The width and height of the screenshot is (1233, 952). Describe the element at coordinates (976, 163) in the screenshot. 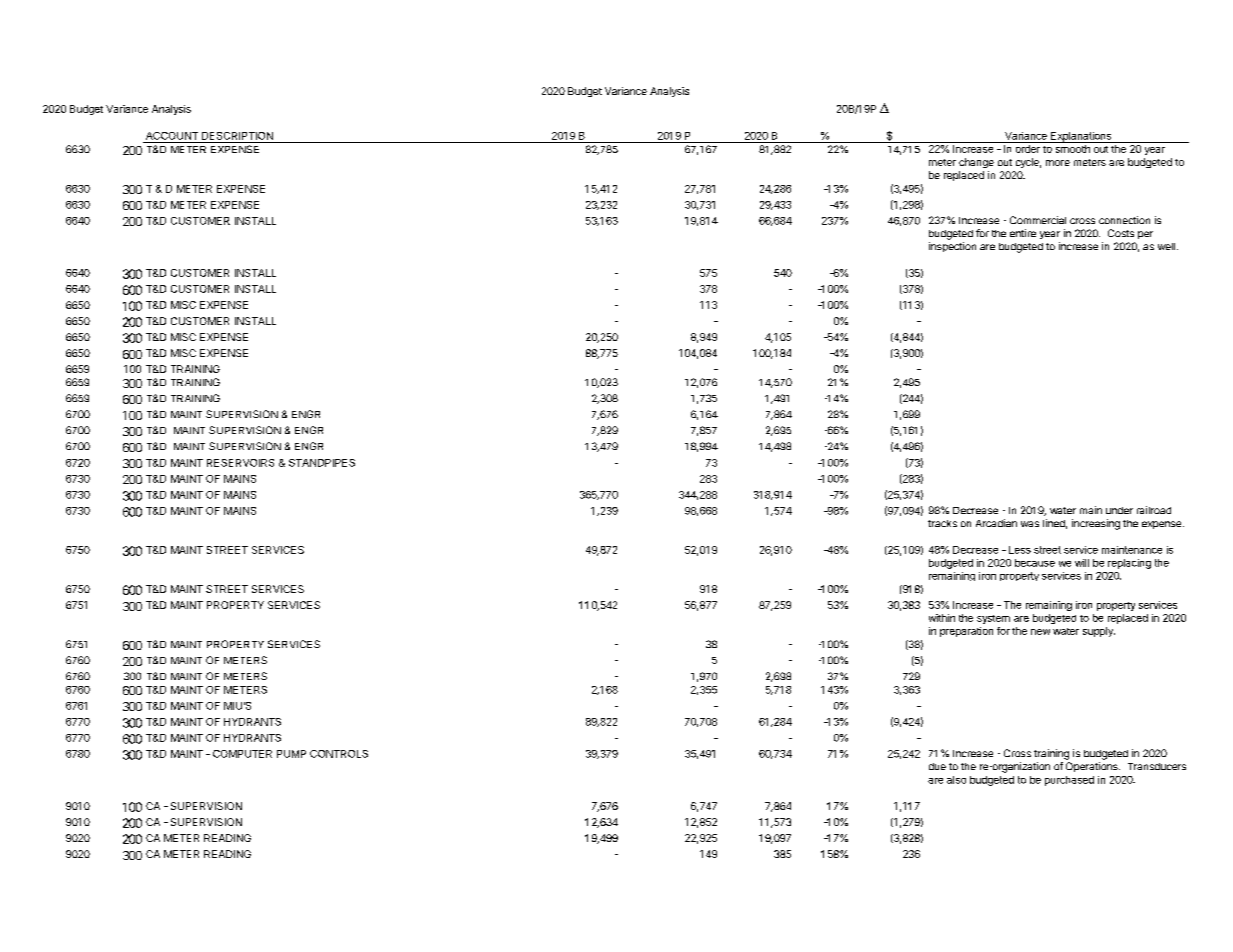

I see `change` at that location.
